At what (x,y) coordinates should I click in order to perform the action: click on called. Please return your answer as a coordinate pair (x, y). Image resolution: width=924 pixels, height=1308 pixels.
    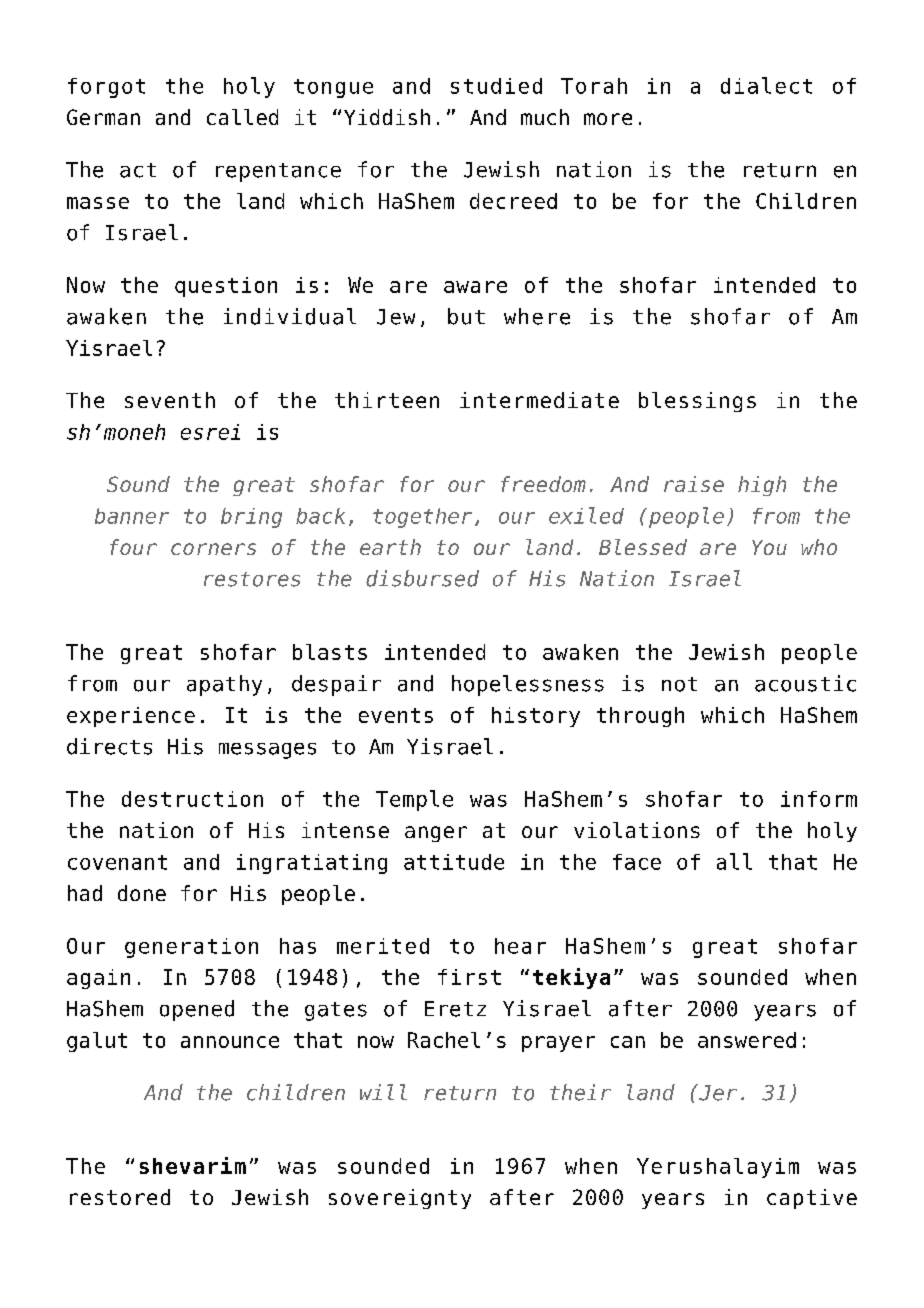
    Looking at the image, I should click on (242, 117).
